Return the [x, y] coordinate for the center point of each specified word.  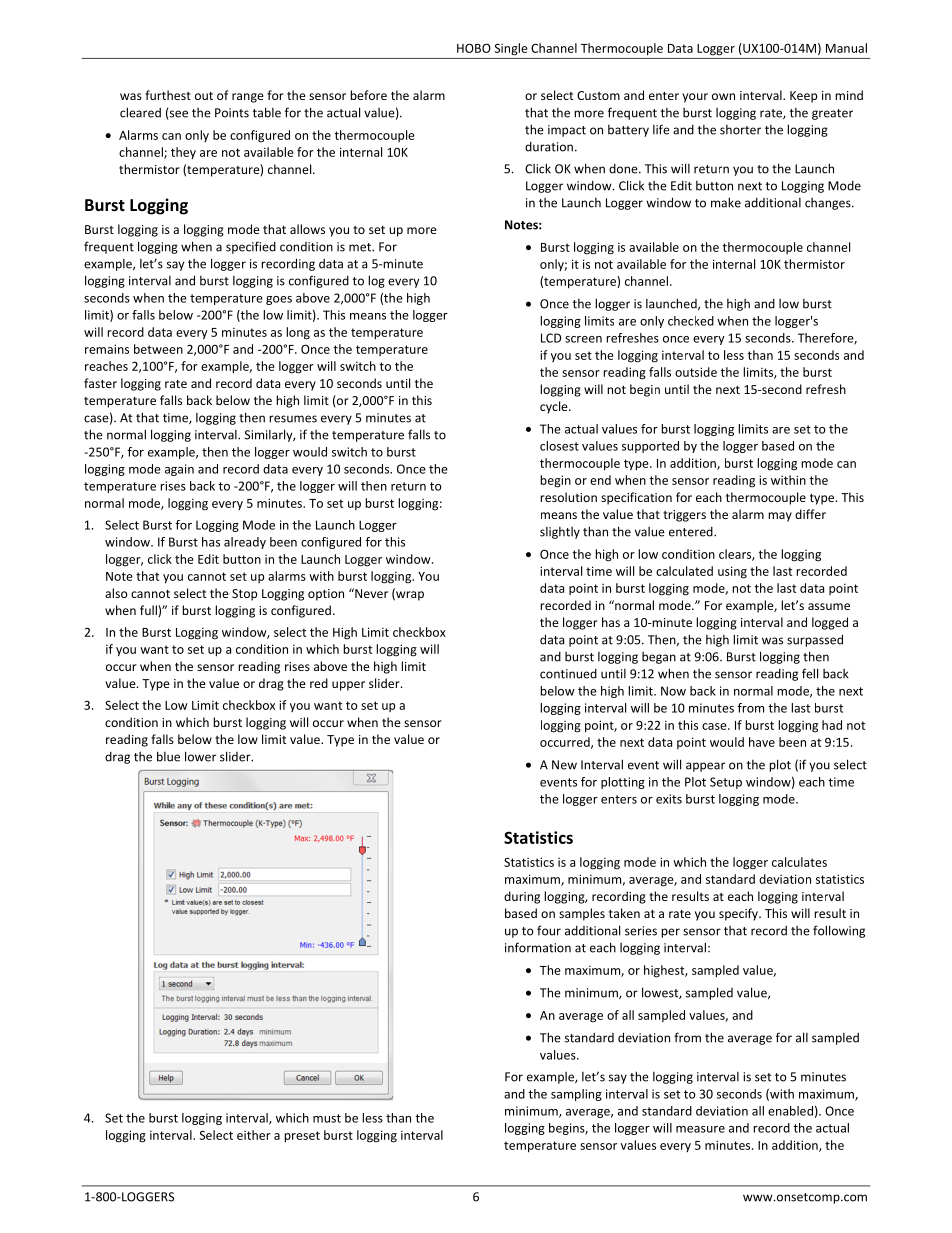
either [254, 1135]
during [522, 897]
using [732, 572]
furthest [168, 95]
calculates [799, 862]
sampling [576, 1095]
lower [200, 756]
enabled [790, 1111]
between [158, 349]
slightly [560, 533]
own [723, 96]
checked [691, 321]
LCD [551, 338]
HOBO [474, 48]
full [149, 610]
